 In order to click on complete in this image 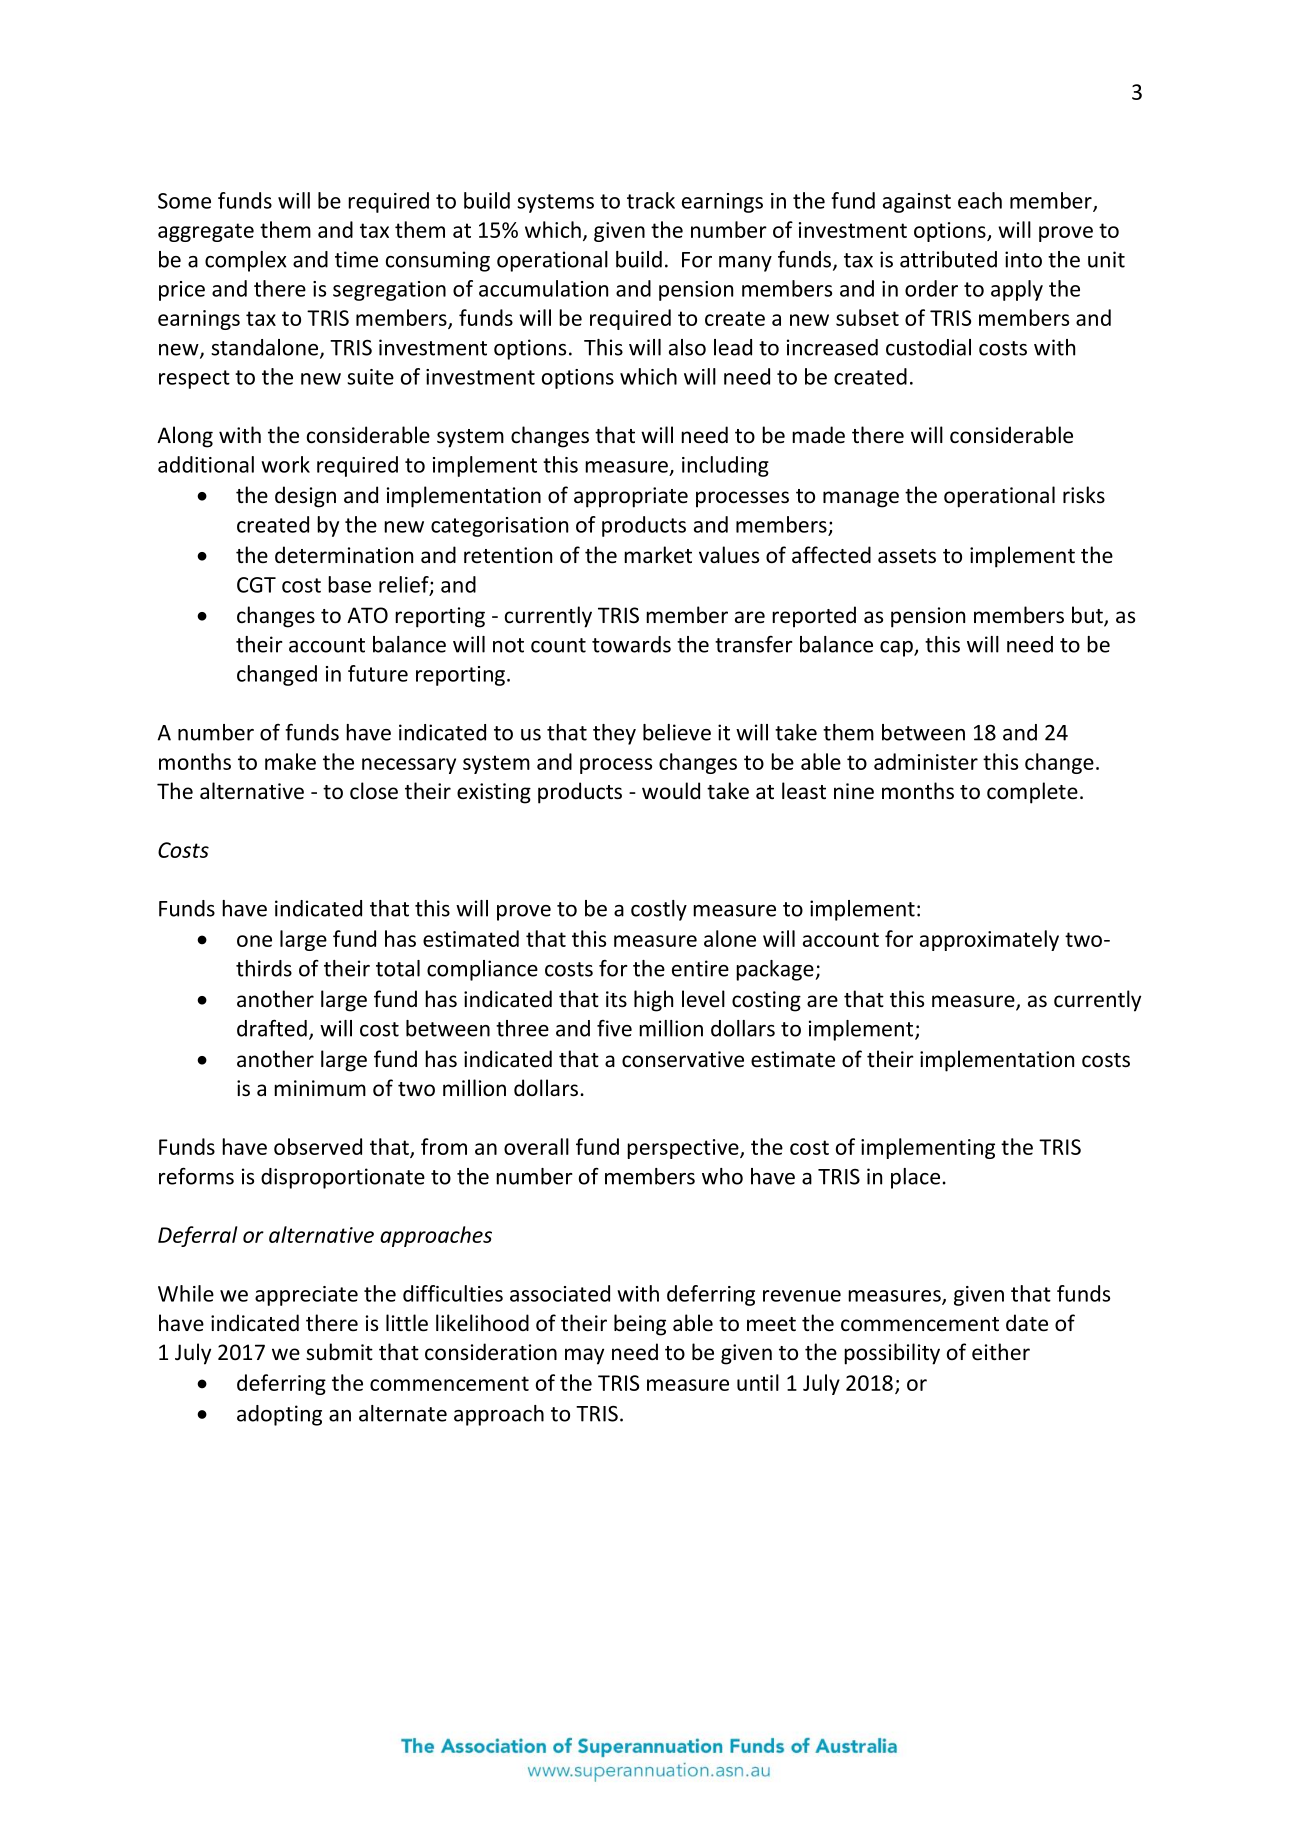, I will do `click(1032, 793)`.
